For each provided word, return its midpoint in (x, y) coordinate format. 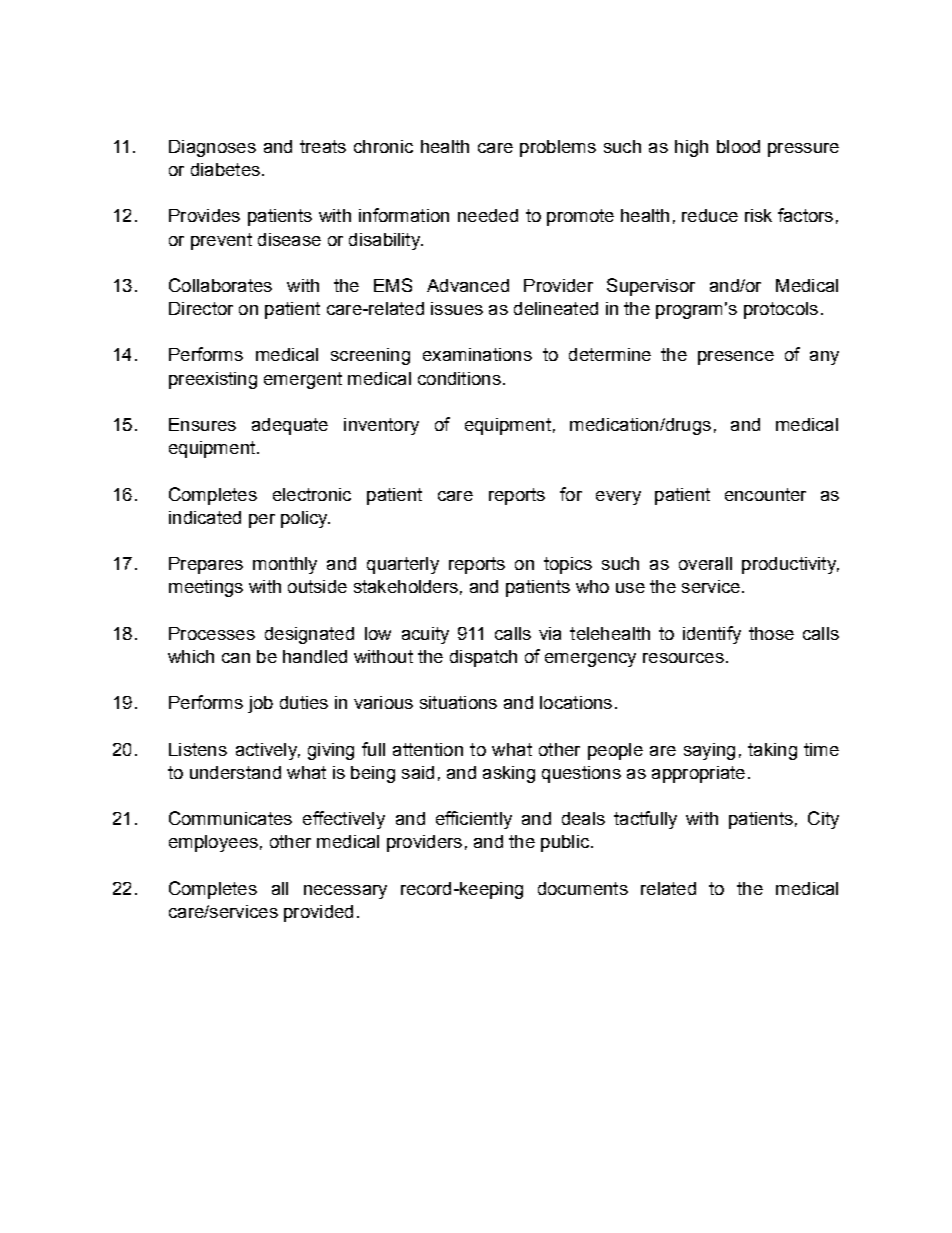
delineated (556, 308)
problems (558, 148)
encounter (765, 494)
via (550, 633)
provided (318, 913)
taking (772, 751)
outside (317, 586)
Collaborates (220, 285)
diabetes (225, 169)
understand (235, 772)
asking (509, 774)
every (618, 498)
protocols (781, 310)
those (771, 633)
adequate (290, 426)
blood (738, 146)
